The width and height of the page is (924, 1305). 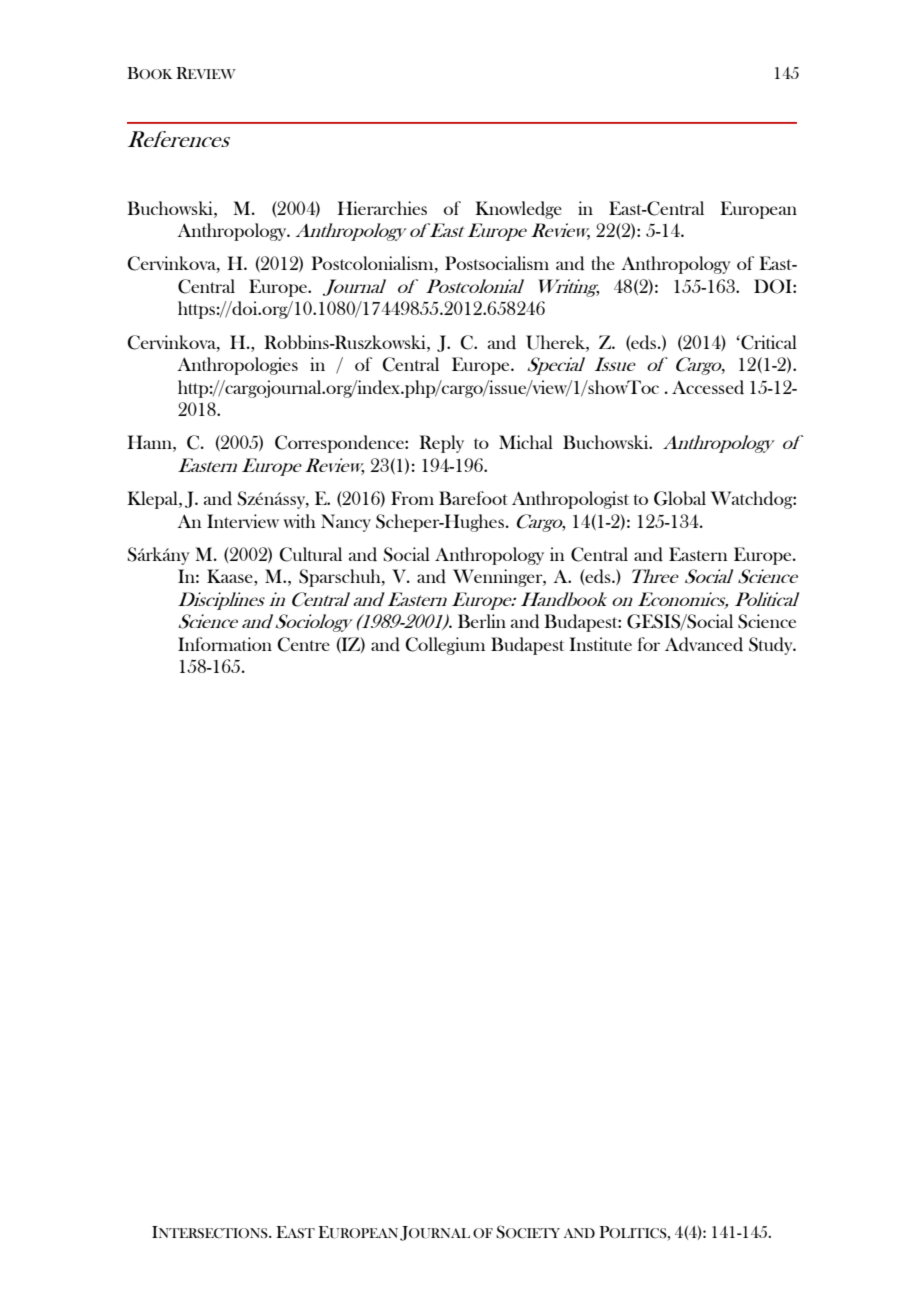 I want to click on Global, so click(x=680, y=498).
